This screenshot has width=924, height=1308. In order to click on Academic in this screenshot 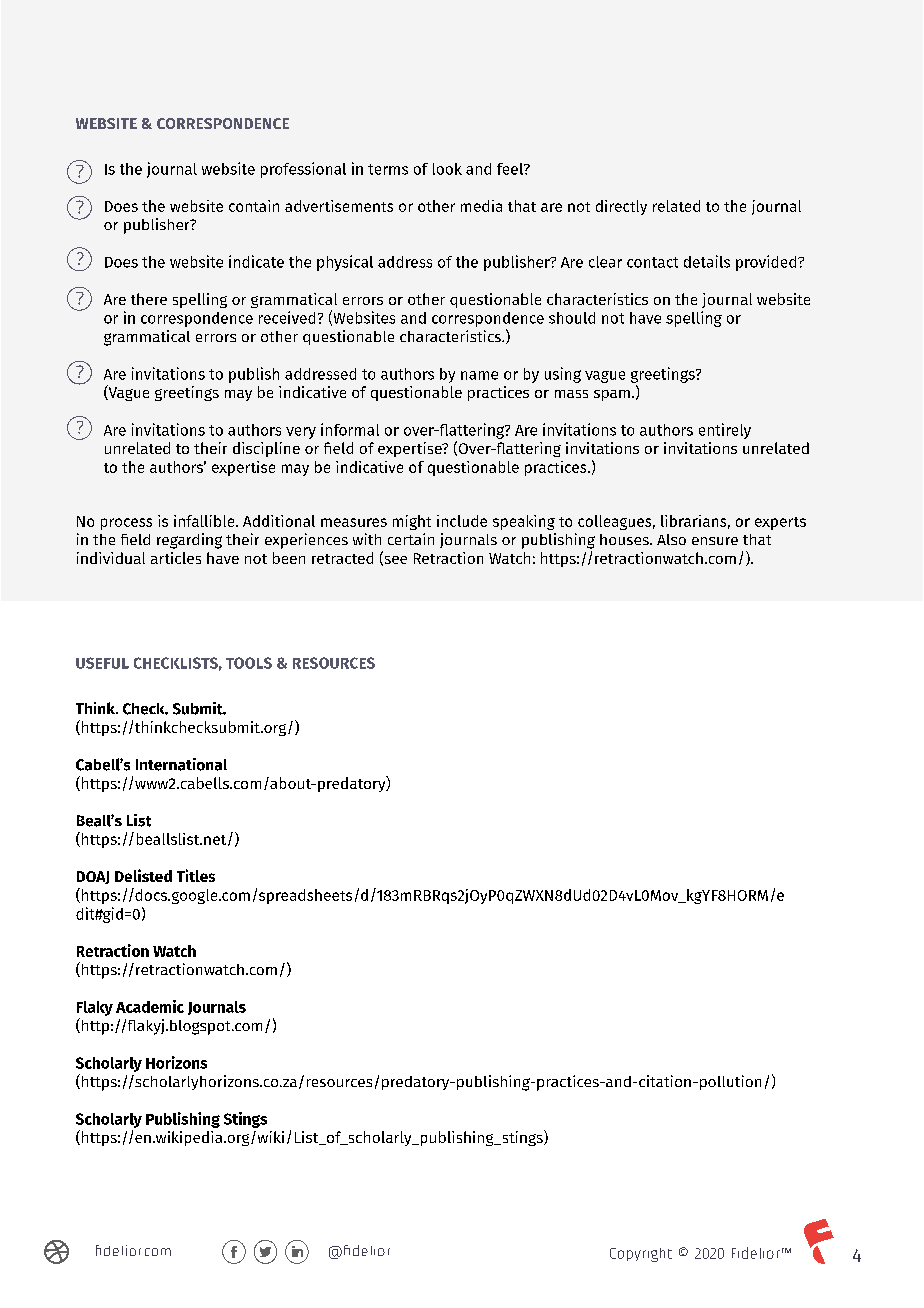, I will do `click(150, 1006)`.
